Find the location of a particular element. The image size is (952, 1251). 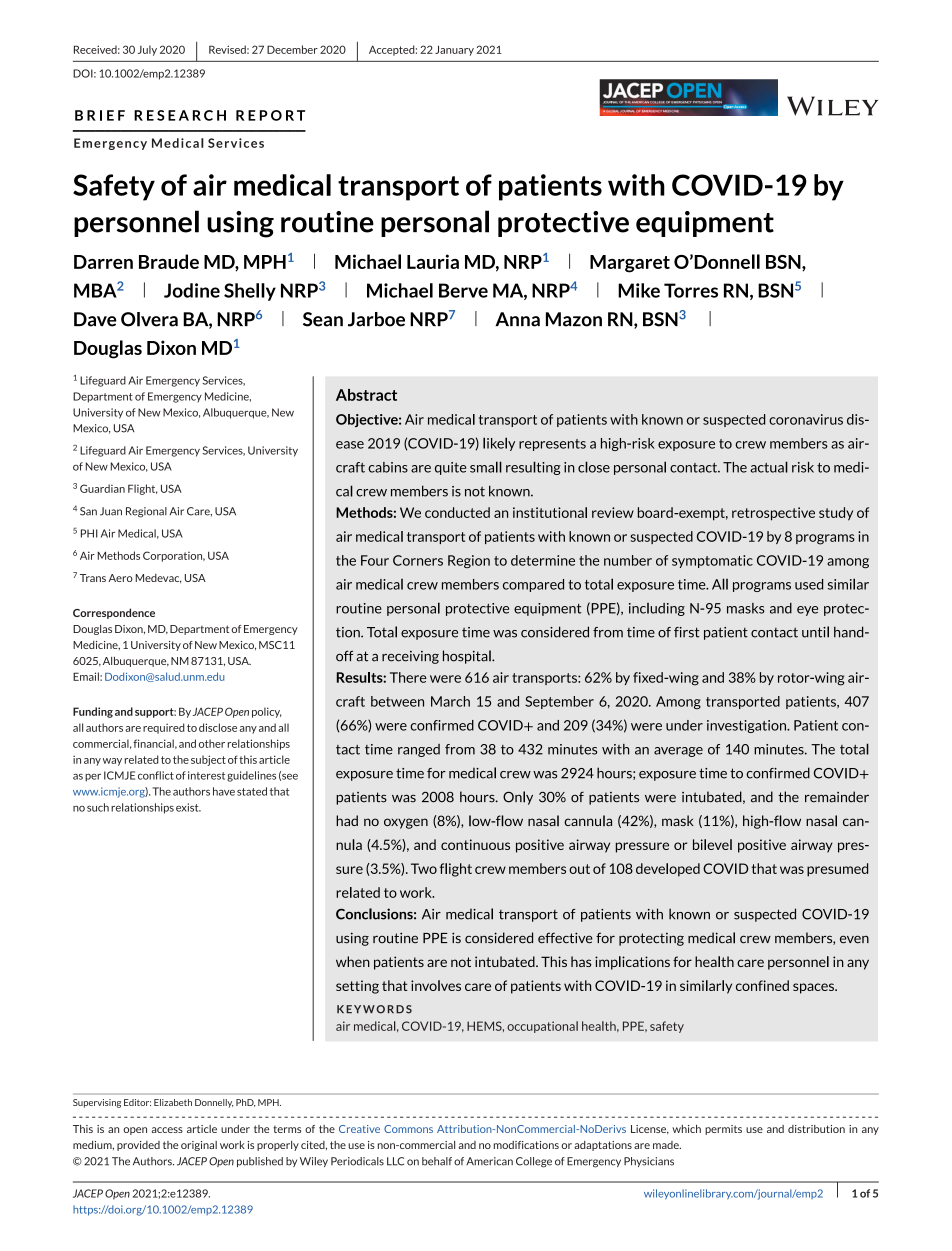

access is located at coordinates (167, 1130).
